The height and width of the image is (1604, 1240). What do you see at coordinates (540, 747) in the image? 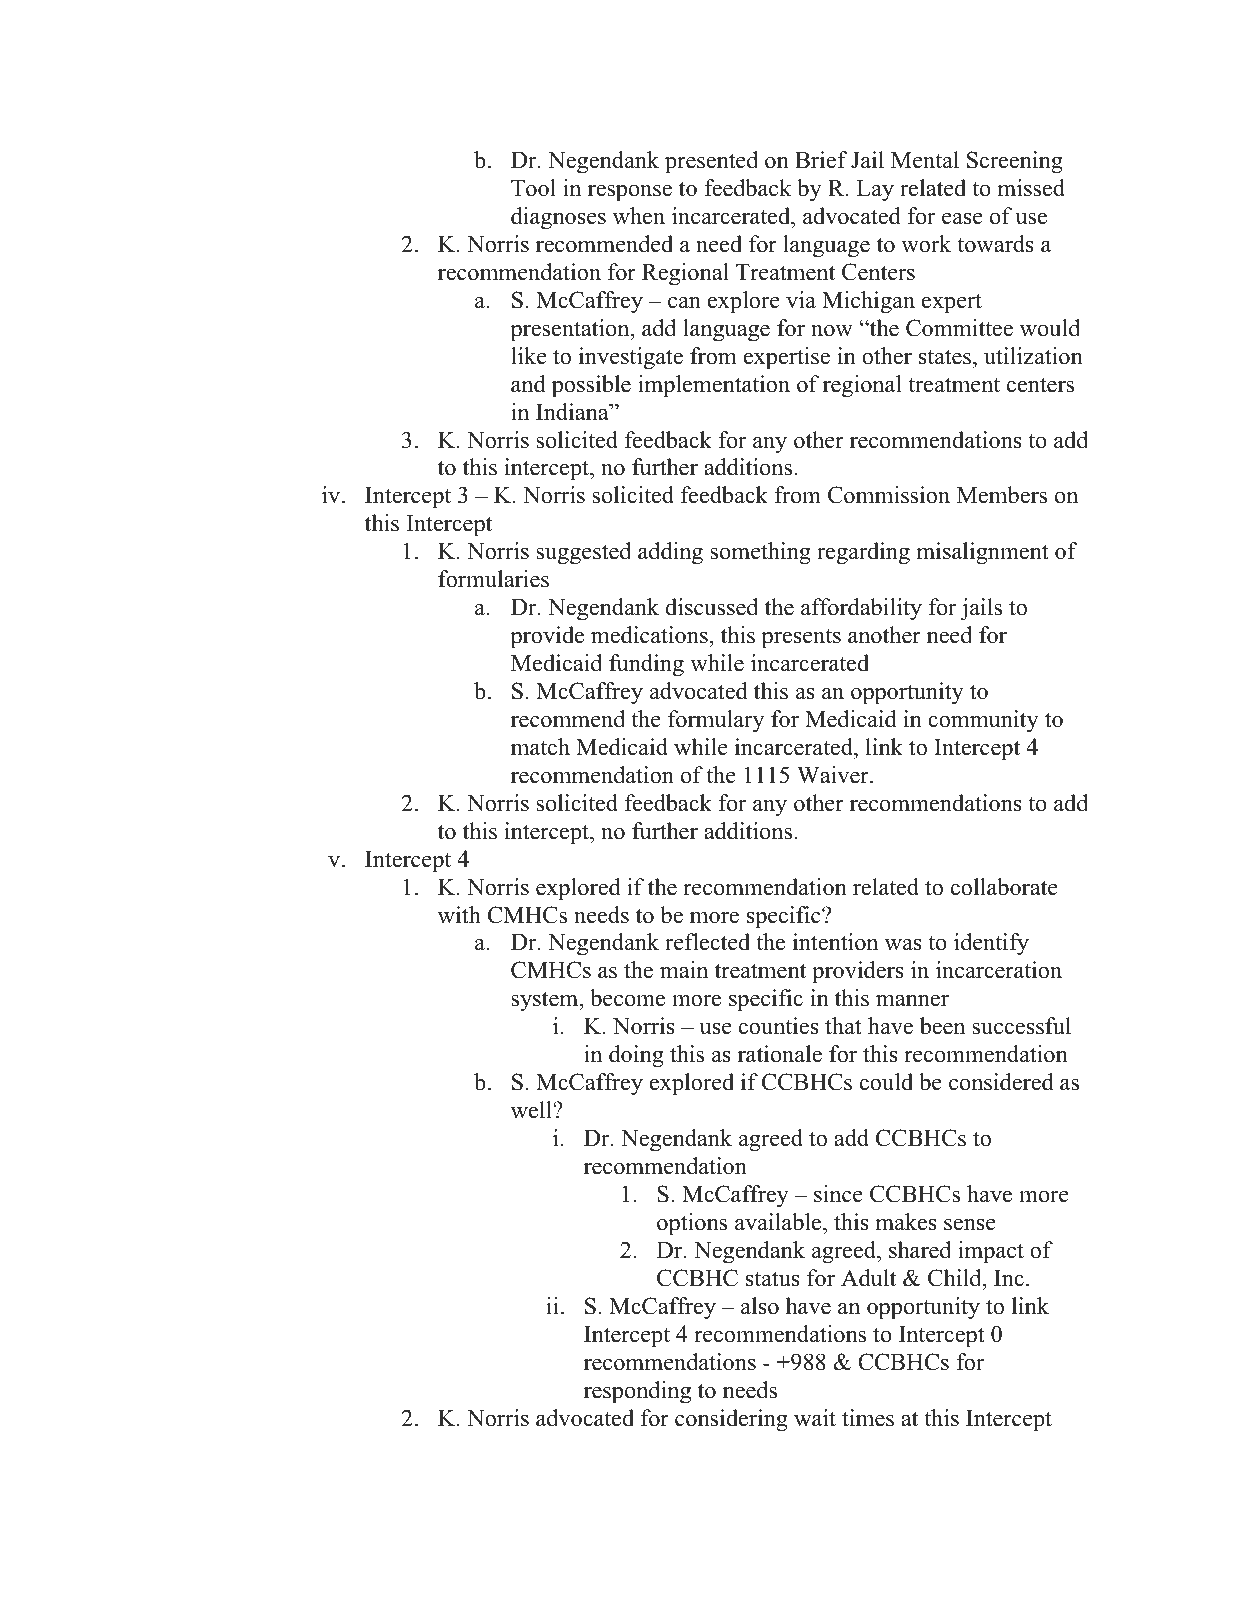
I see `match` at bounding box center [540, 747].
